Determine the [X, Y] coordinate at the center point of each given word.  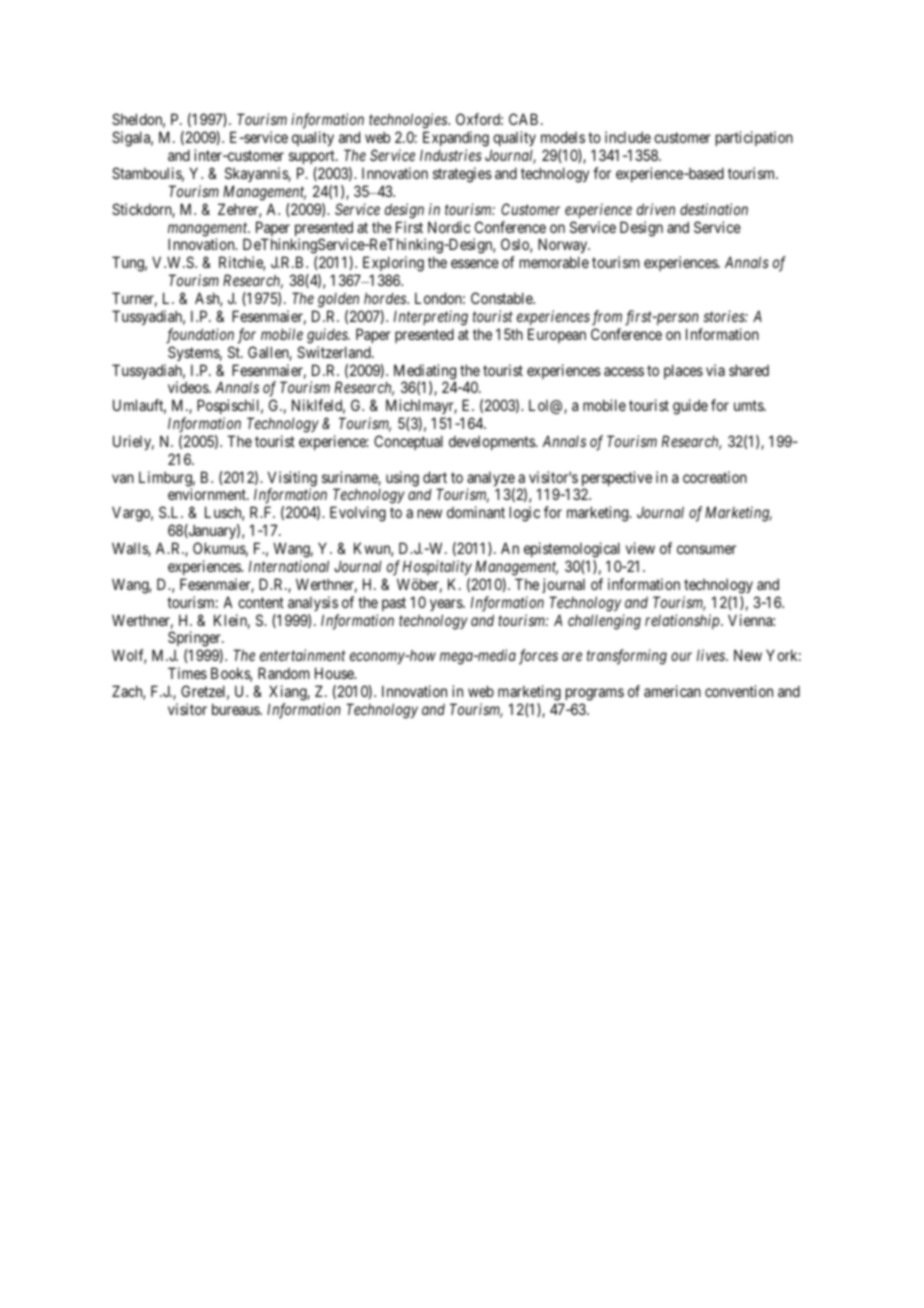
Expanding [456, 140]
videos [189, 387]
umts [749, 405]
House [335, 673]
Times [187, 673]
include [628, 137]
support [313, 157]
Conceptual [408, 442]
